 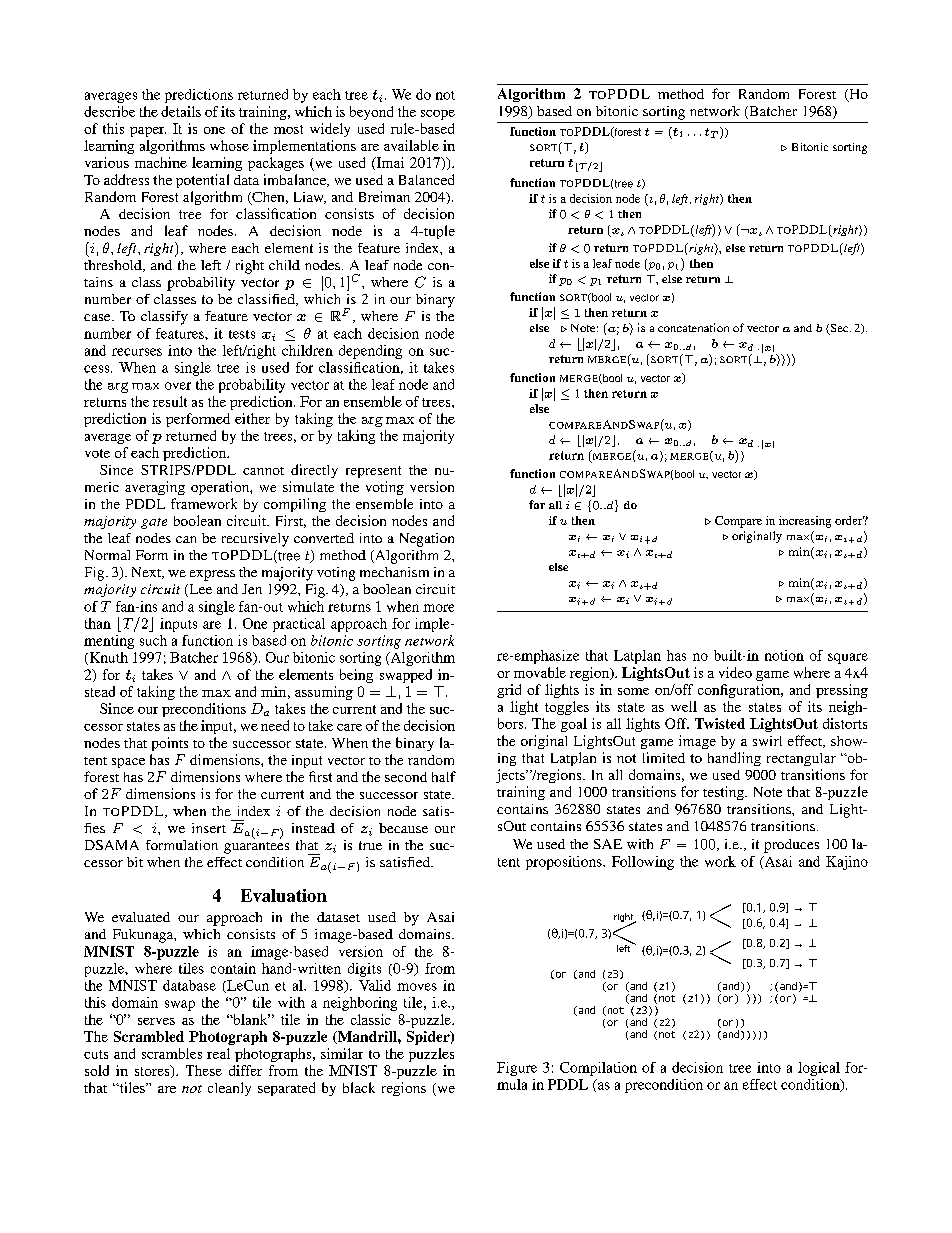 What do you see at coordinates (438, 115) in the screenshot?
I see `scope` at bounding box center [438, 115].
